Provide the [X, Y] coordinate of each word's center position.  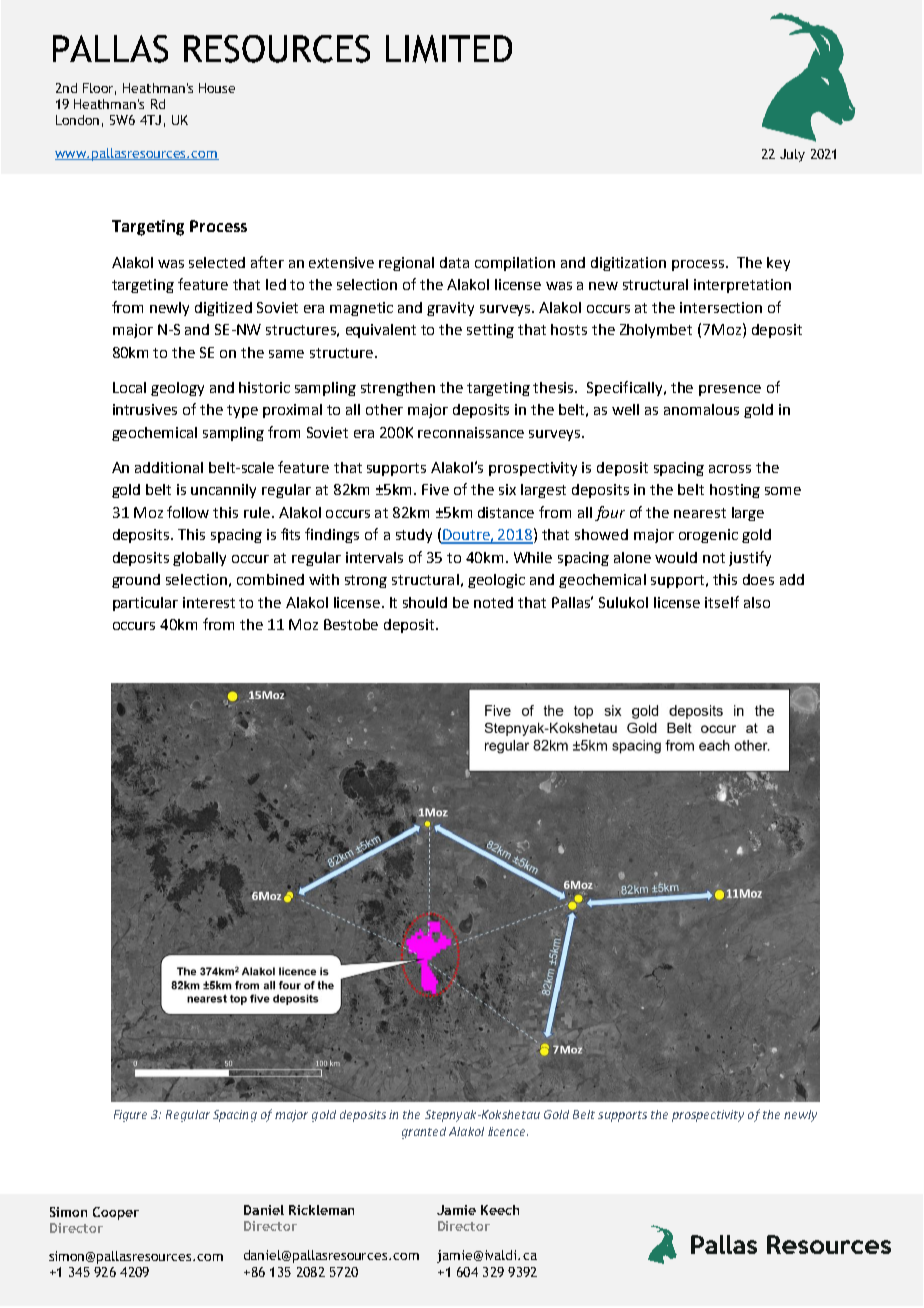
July [792, 155]
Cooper [116, 1213]
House [217, 88]
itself [722, 602]
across [730, 469]
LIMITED [449, 49]
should [425, 602]
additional [169, 467]
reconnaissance [471, 432]
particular [145, 604]
